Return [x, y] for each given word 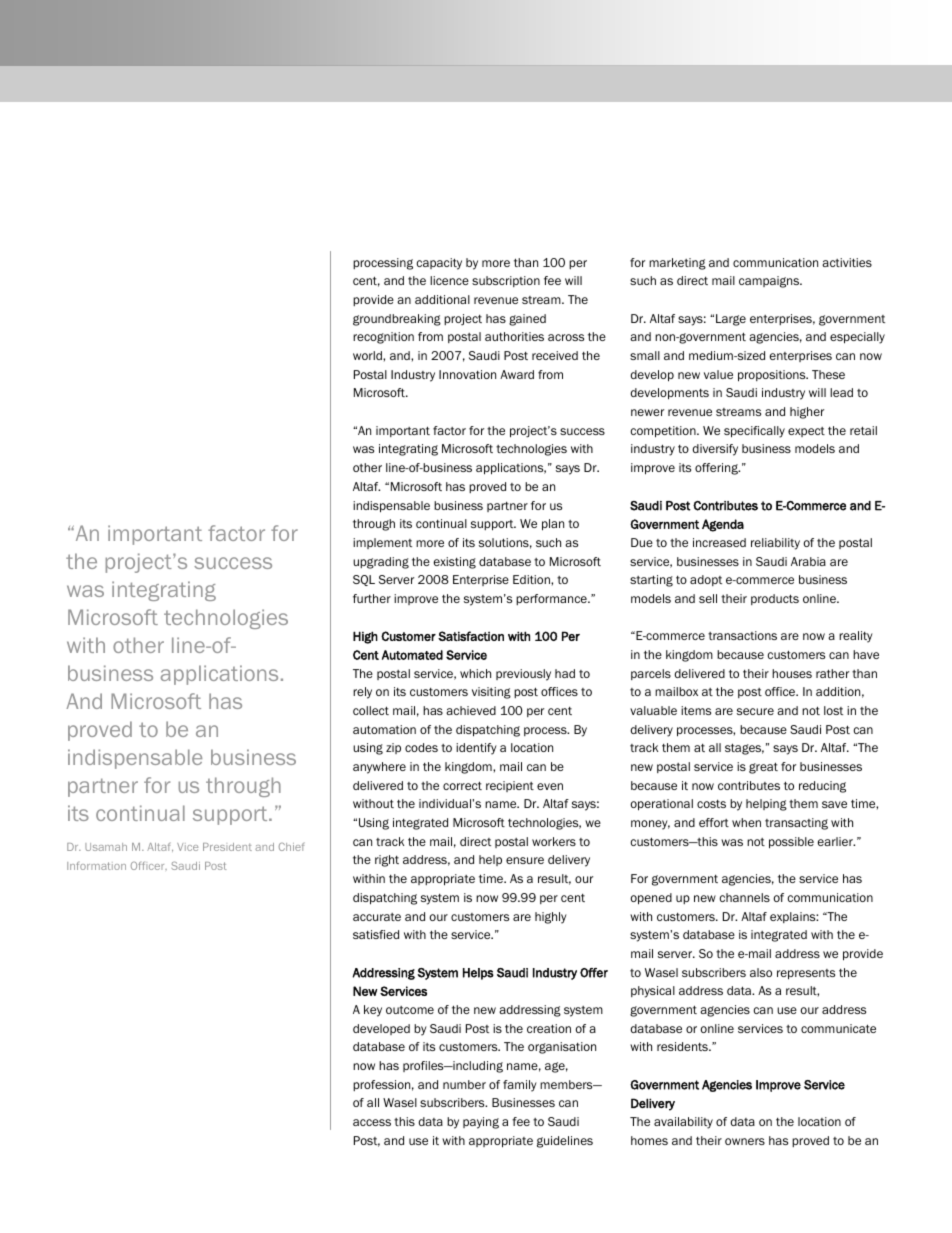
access [372, 1122]
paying [481, 1123]
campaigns [770, 282]
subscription [506, 281]
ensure [525, 860]
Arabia [808, 561]
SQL [364, 580]
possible [791, 843]
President [227, 847]
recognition [383, 338]
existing [455, 563]
